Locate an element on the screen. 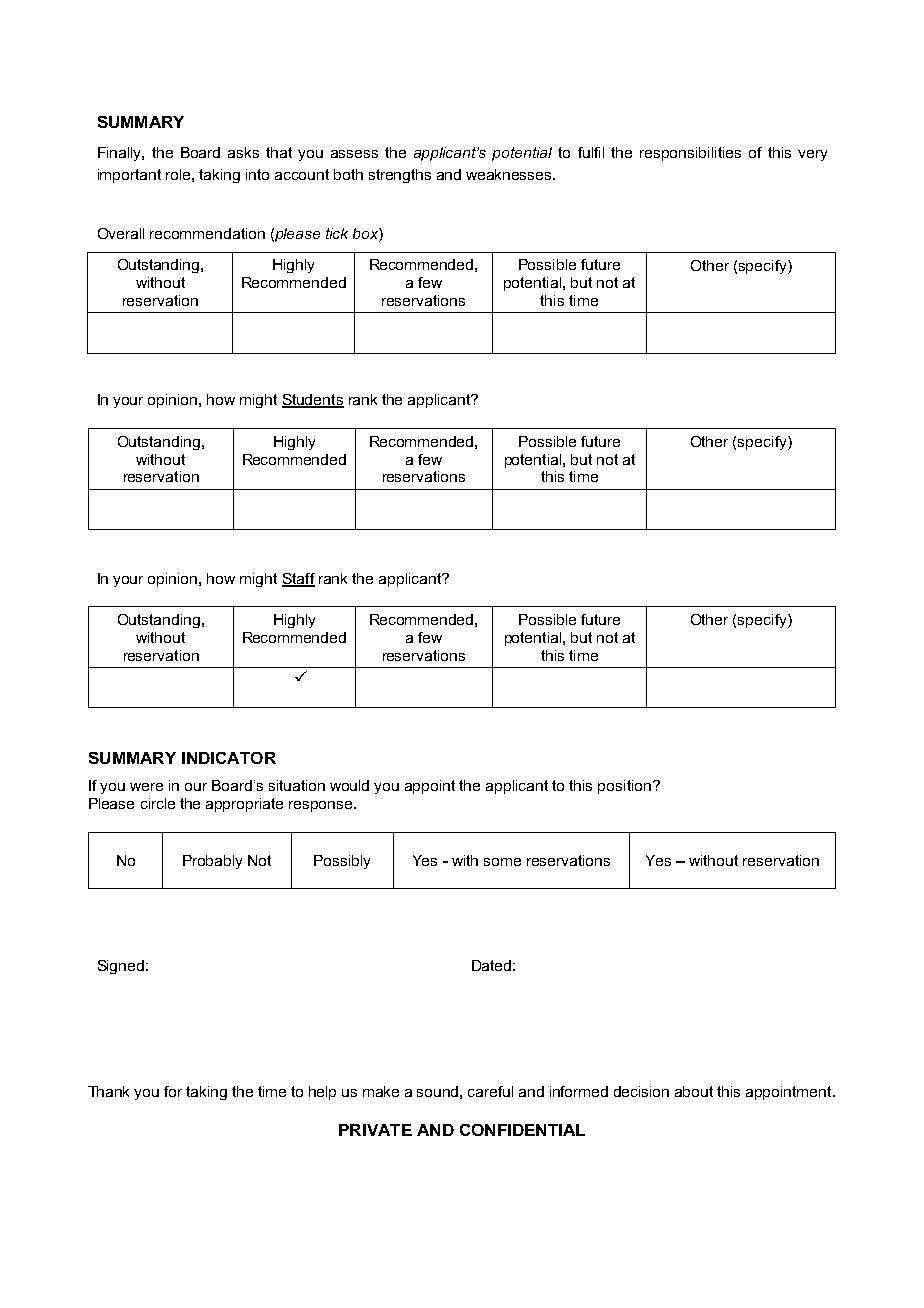 Image resolution: width=924 pixels, height=1308 pixels. would is located at coordinates (349, 785).
